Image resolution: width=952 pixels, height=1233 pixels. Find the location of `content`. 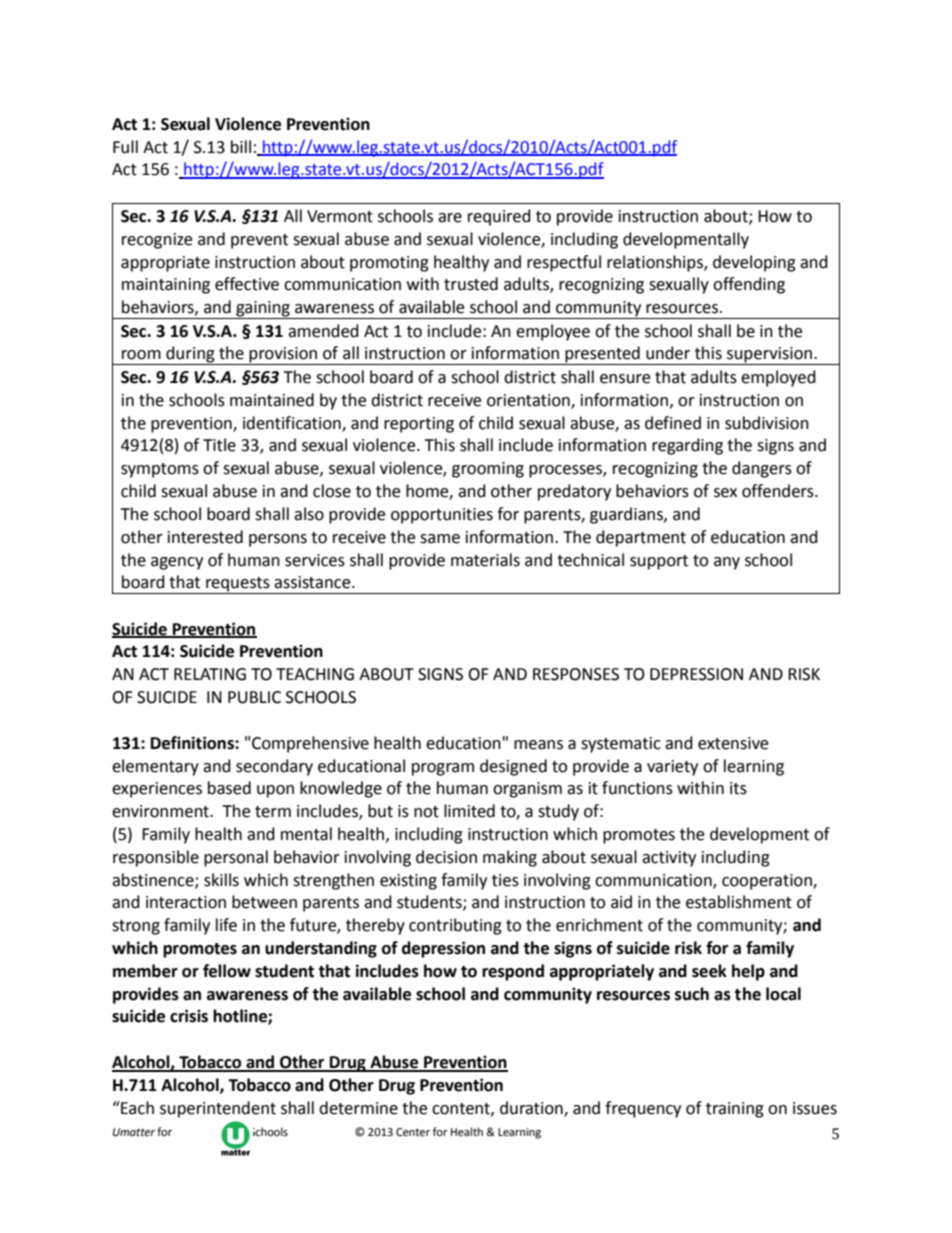

content is located at coordinates (462, 1109).
